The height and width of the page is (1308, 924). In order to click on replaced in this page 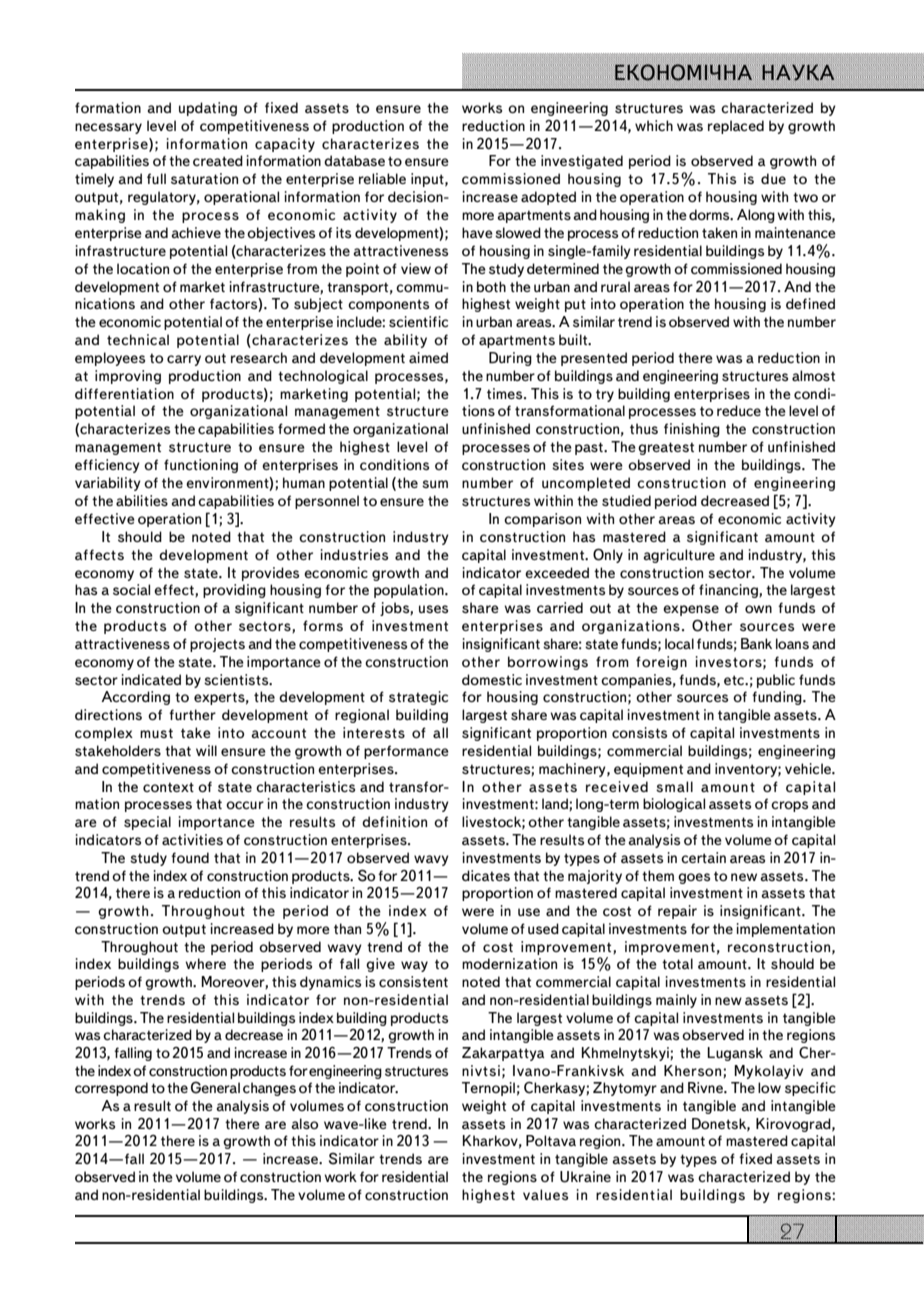, I will do `click(736, 127)`.
